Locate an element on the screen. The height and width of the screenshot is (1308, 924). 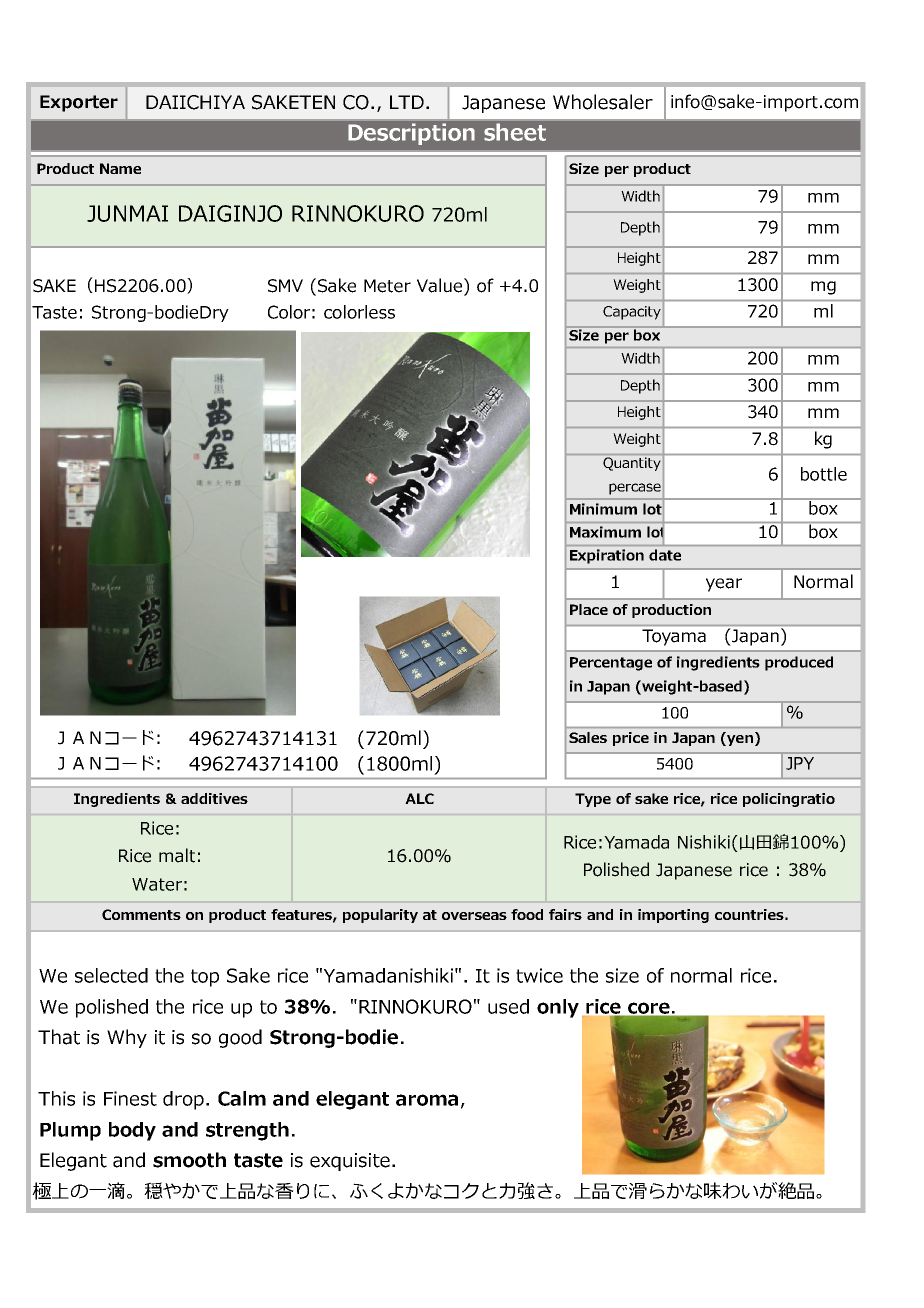
exquisite is located at coordinates (350, 1162).
